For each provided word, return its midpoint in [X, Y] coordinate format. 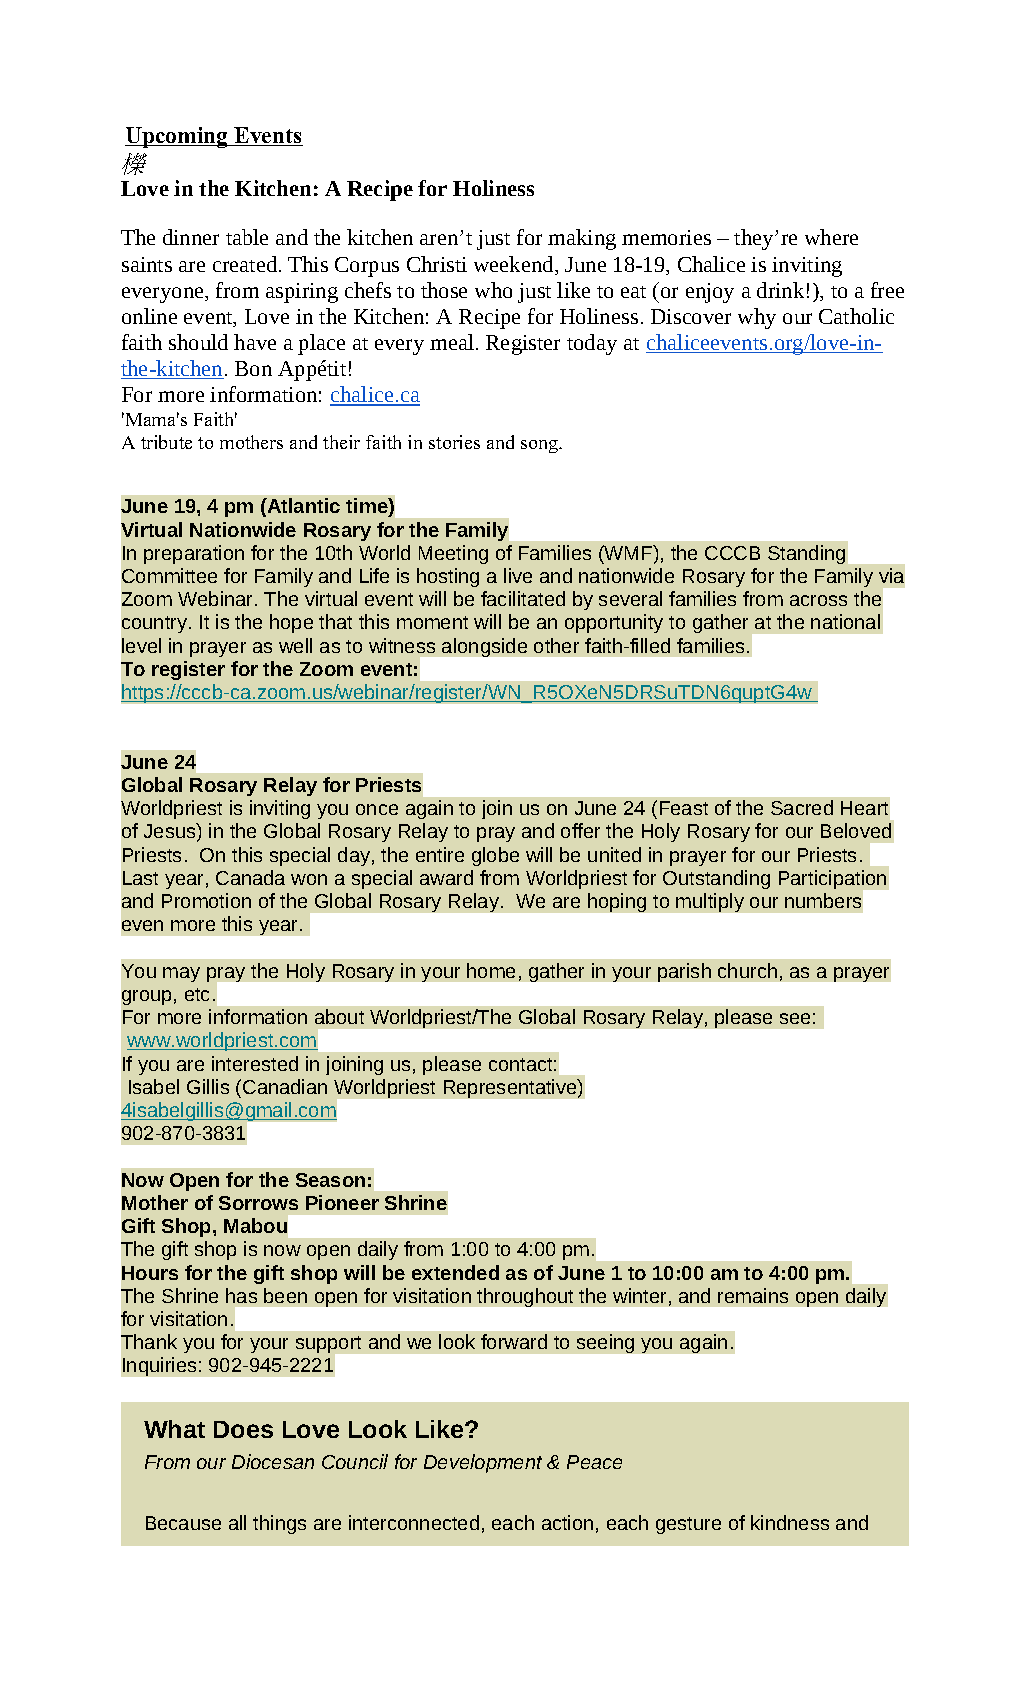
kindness [790, 1522]
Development [483, 1463]
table [247, 237]
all [237, 1522]
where [831, 237]
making [582, 239]
